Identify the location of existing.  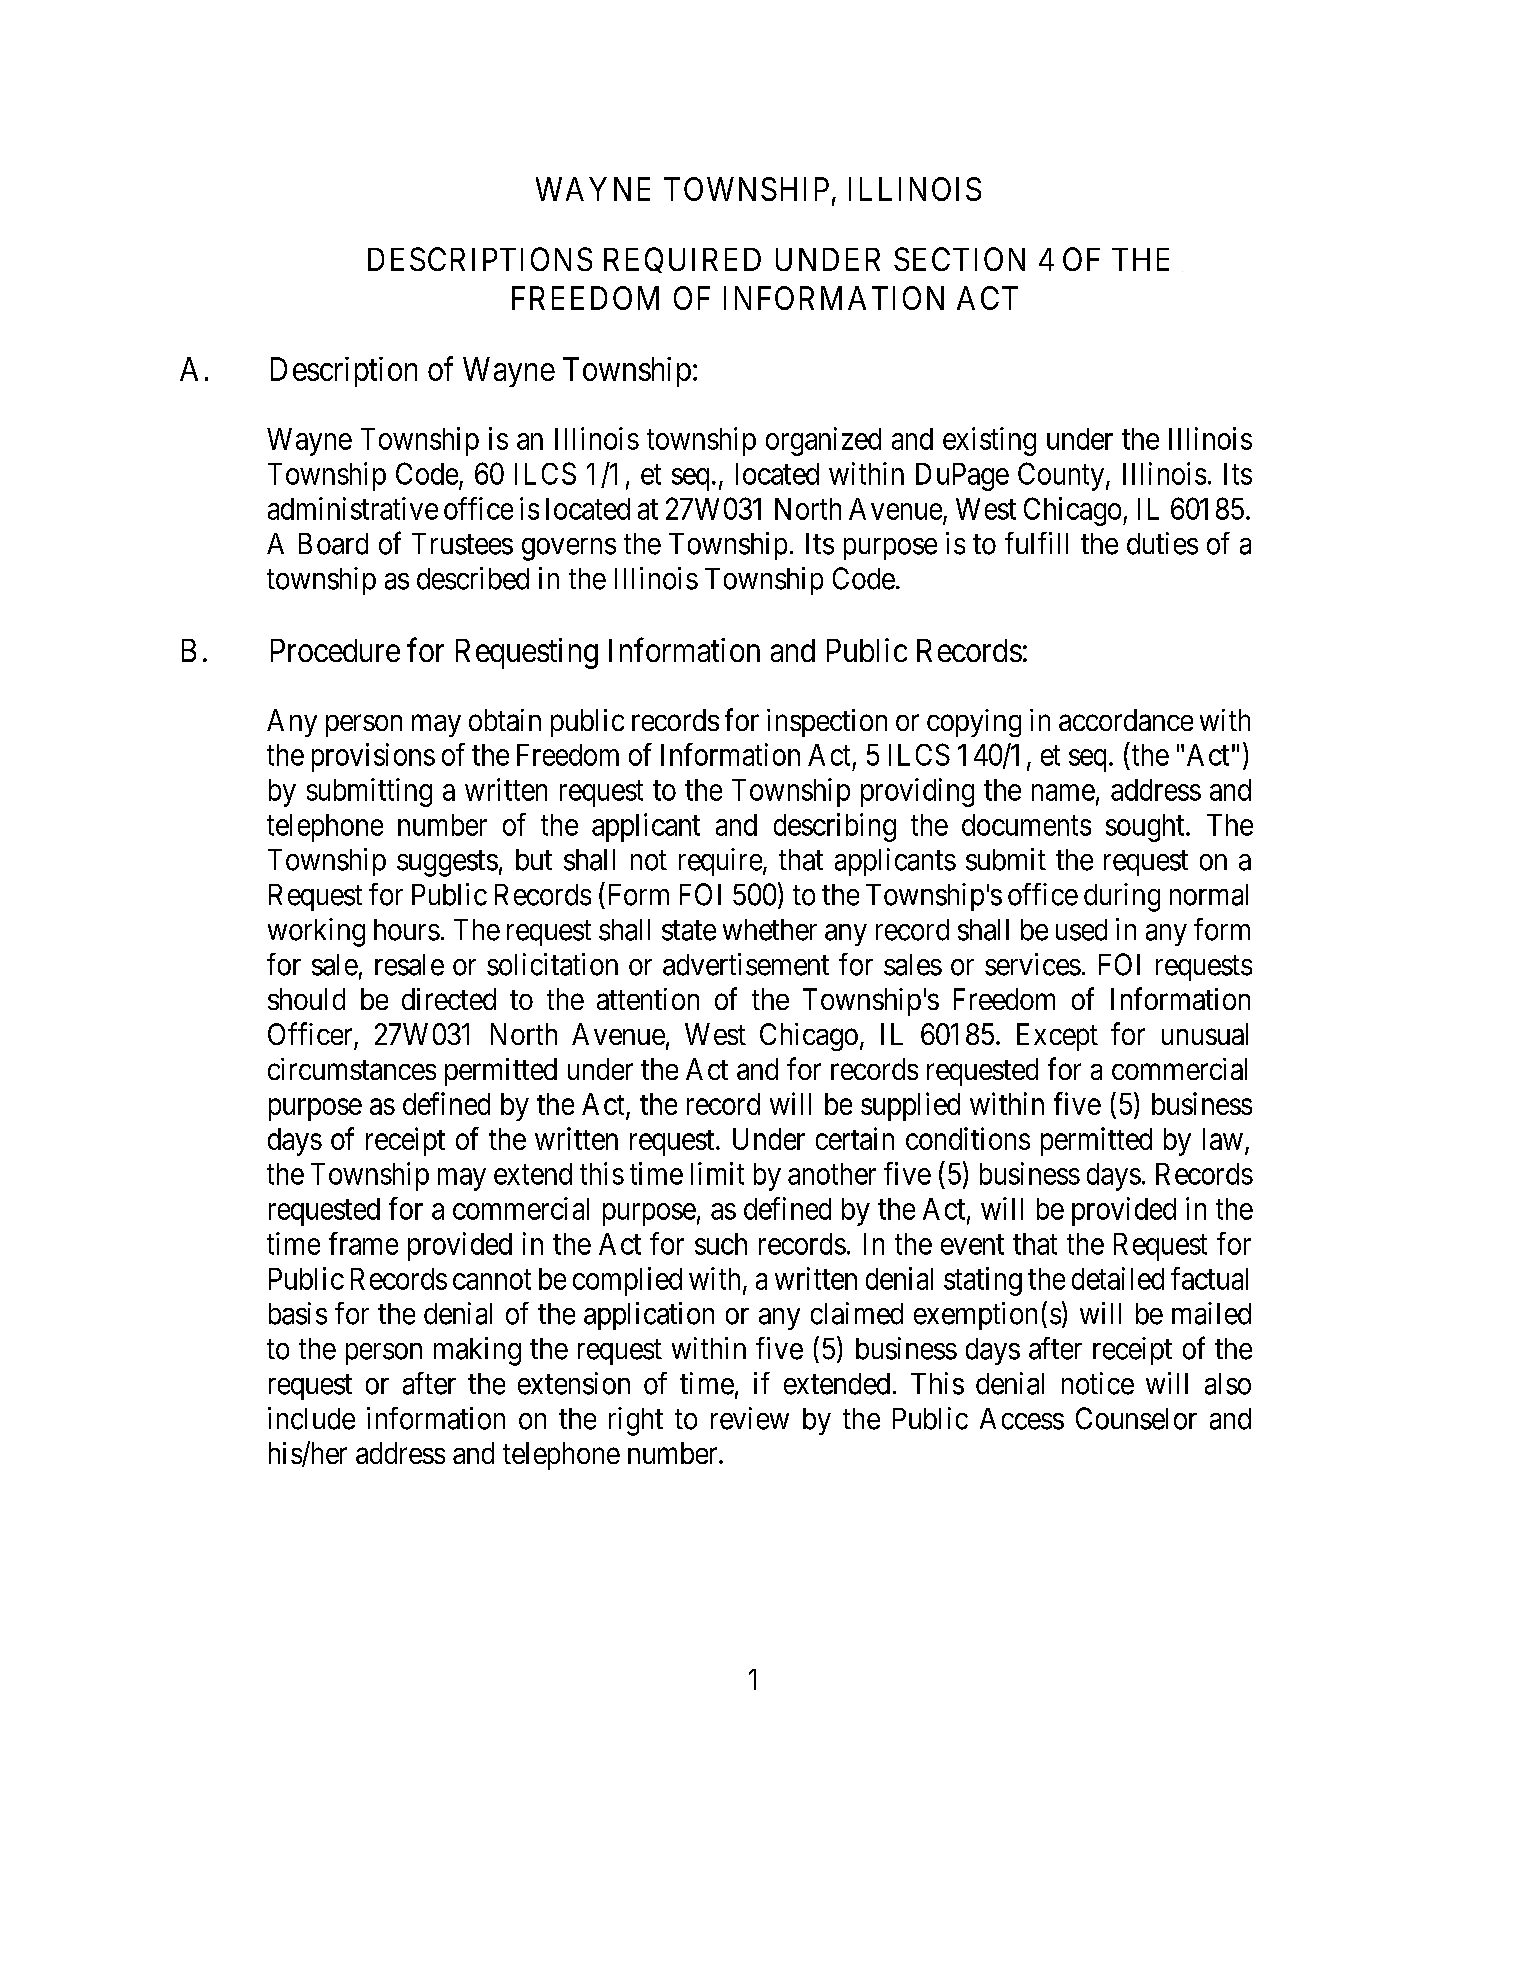
(989, 441).
